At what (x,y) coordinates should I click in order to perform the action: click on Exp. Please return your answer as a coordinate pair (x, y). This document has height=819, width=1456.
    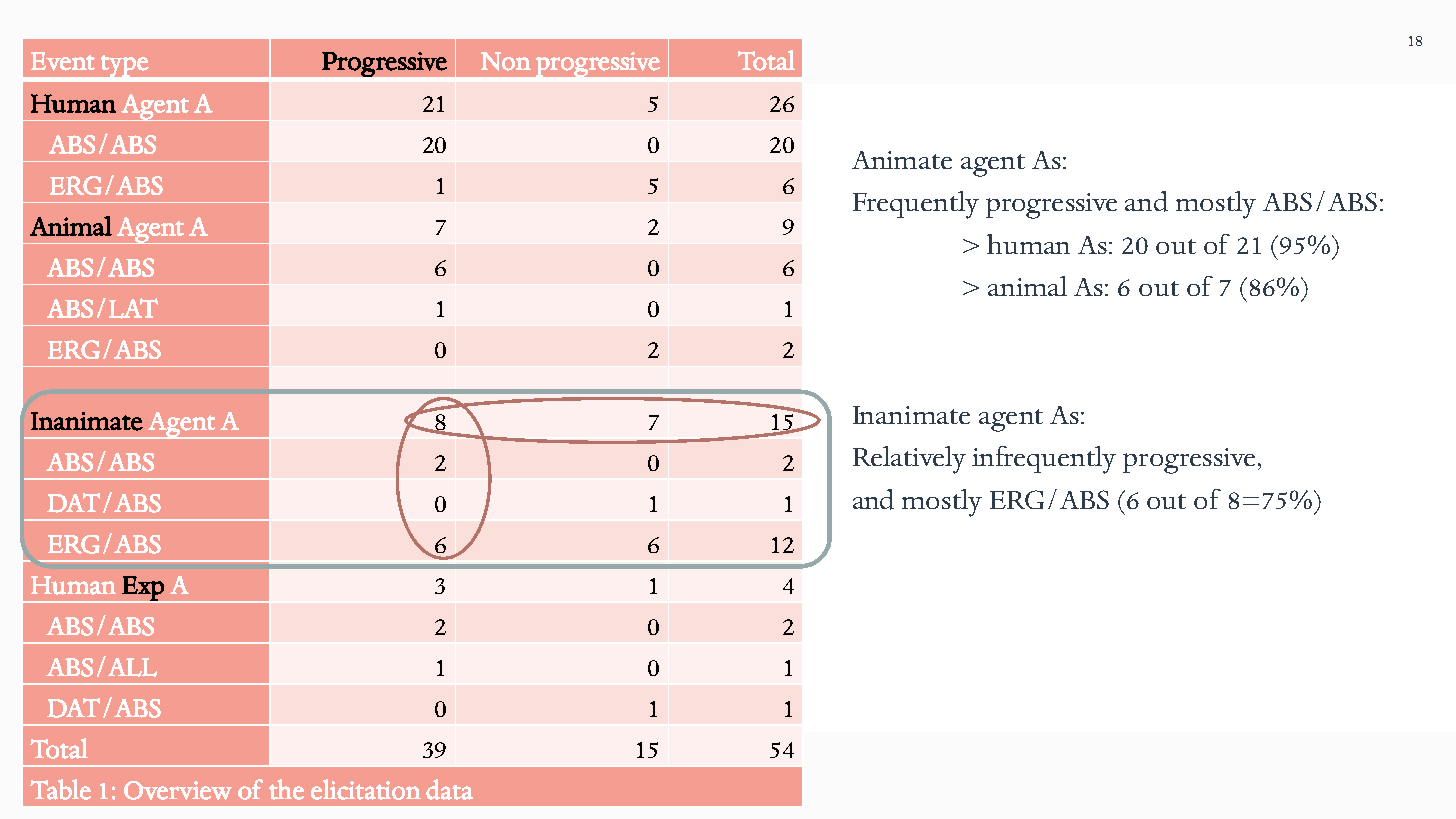
    Looking at the image, I should click on (143, 589).
